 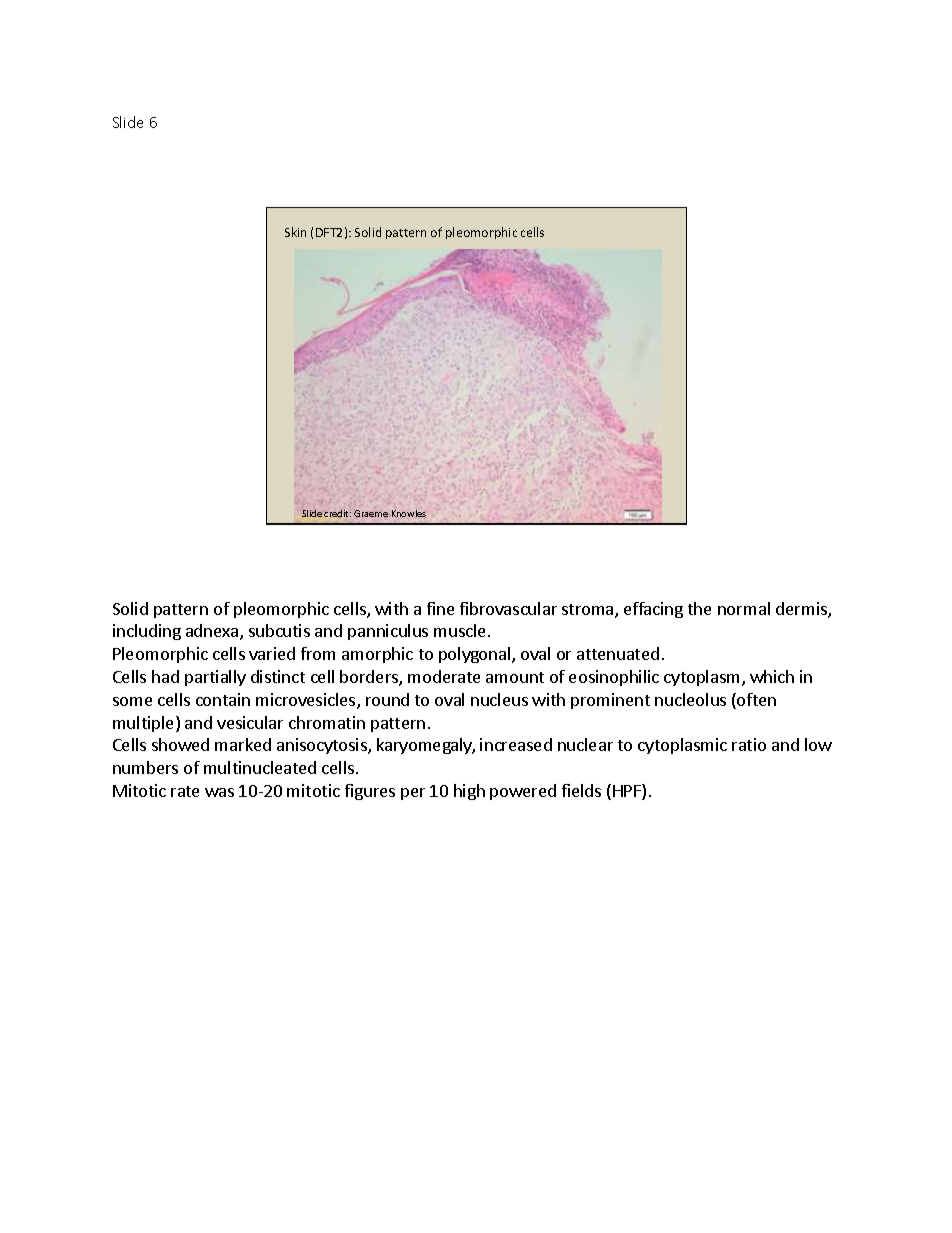 What do you see at coordinates (744, 608) in the screenshot?
I see `normal` at bounding box center [744, 608].
